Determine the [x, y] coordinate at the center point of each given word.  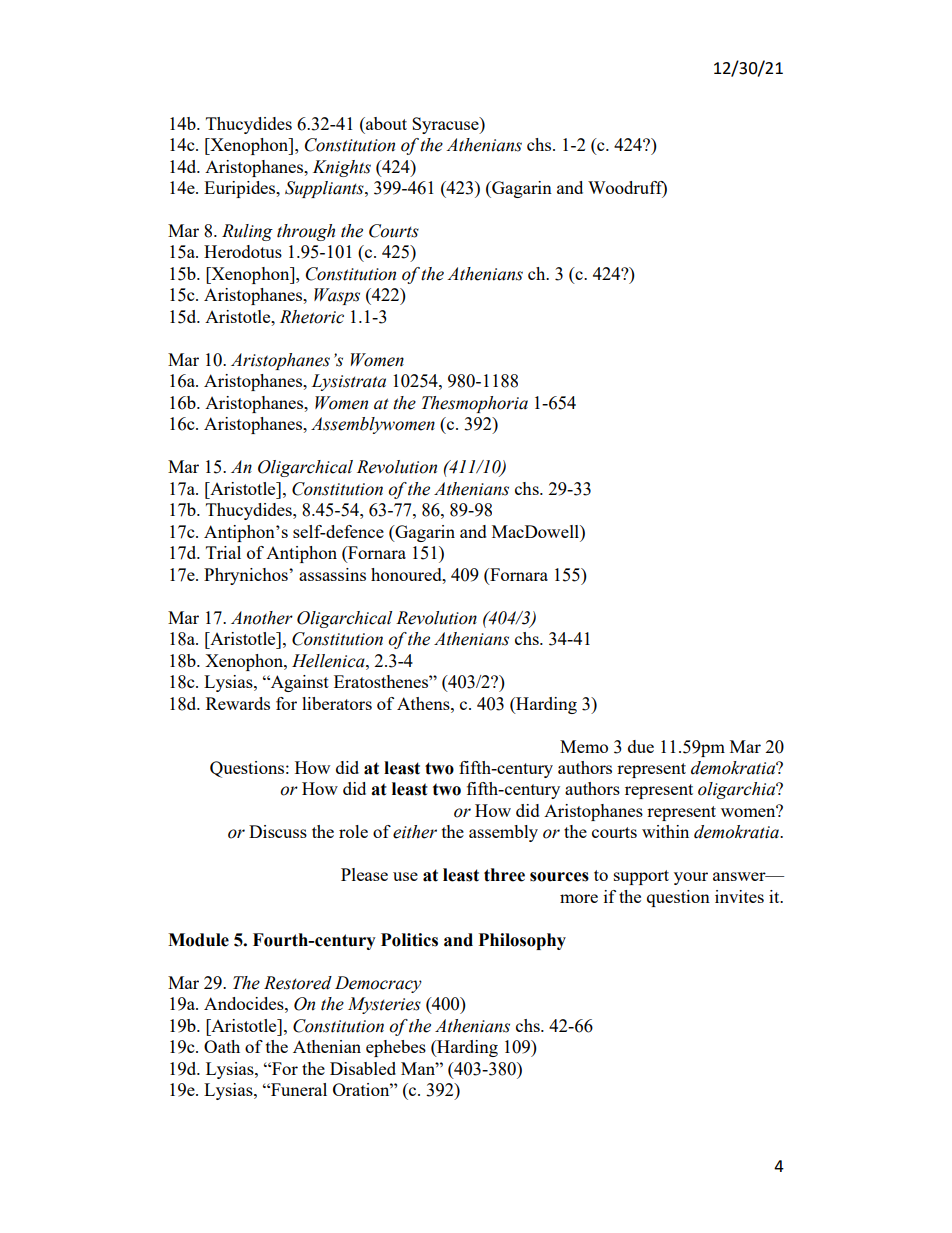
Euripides [241, 189]
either [415, 832]
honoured [407, 574]
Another [262, 618]
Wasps [337, 296]
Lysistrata [348, 382]
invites [739, 896]
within [665, 831]
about [385, 123]
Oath [222, 1046]
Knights [342, 168]
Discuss [278, 831]
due [641, 746]
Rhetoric [312, 317]
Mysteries [384, 1005]
